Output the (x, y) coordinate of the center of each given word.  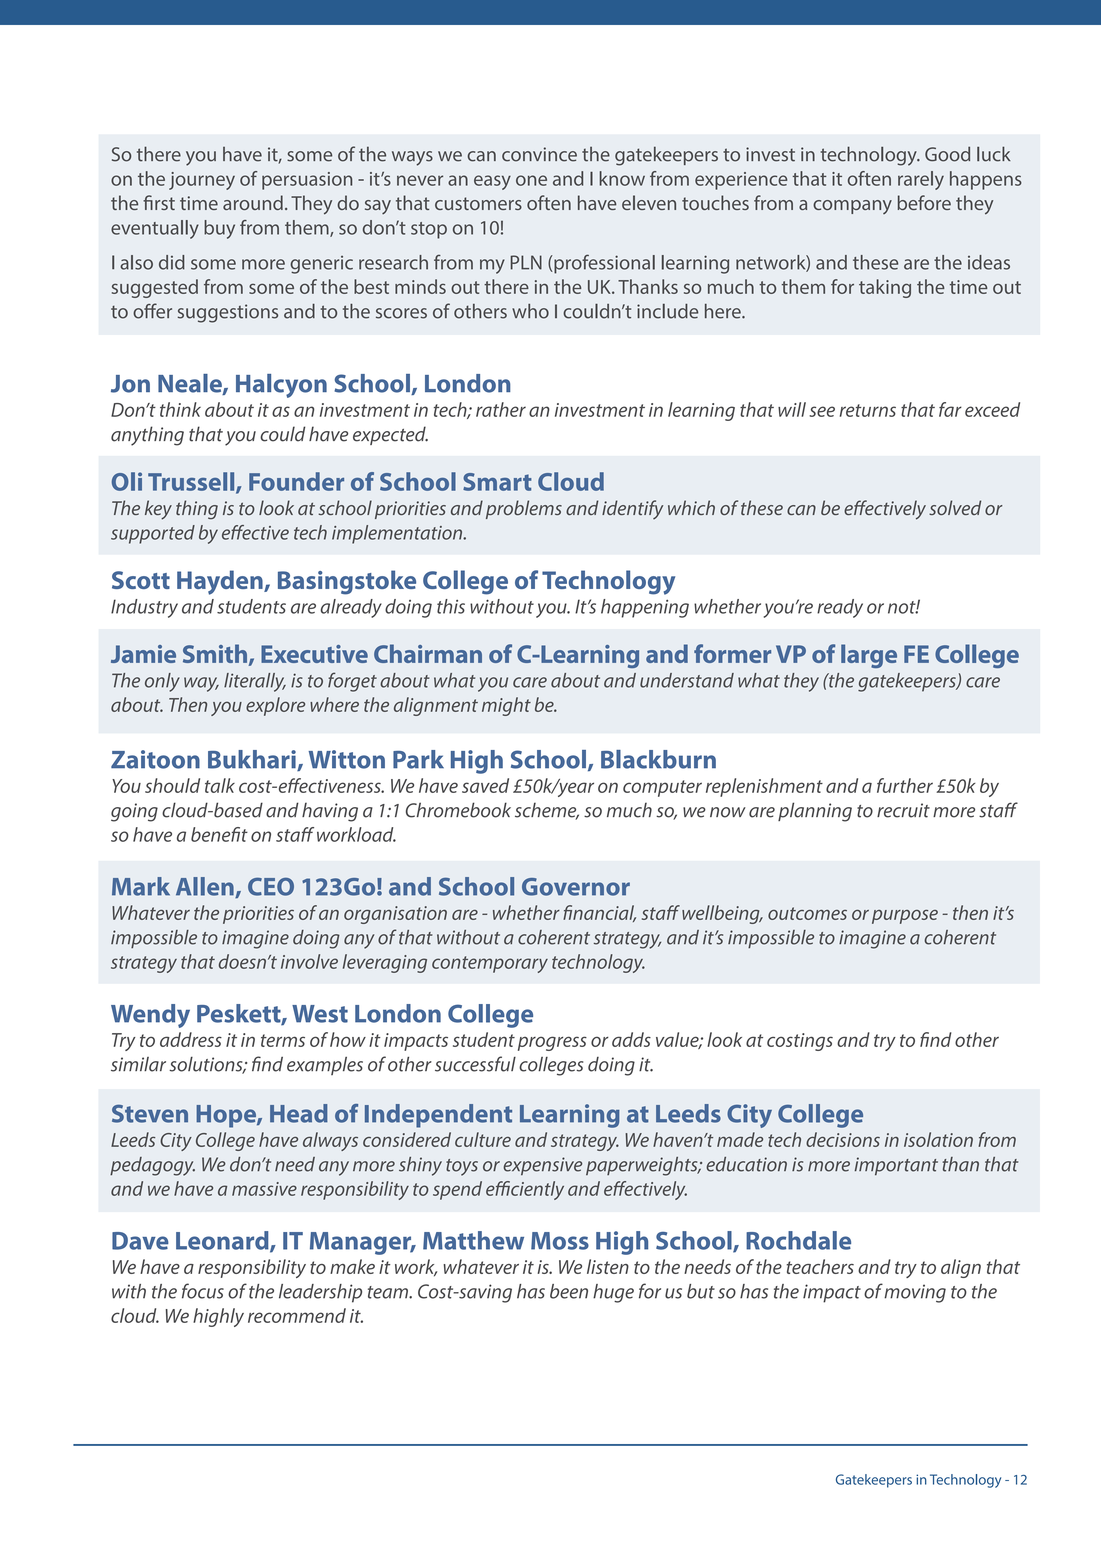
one (531, 180)
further (905, 785)
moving (915, 1293)
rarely (921, 180)
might (506, 706)
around (253, 202)
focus (203, 1291)
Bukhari (253, 760)
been (569, 1291)
